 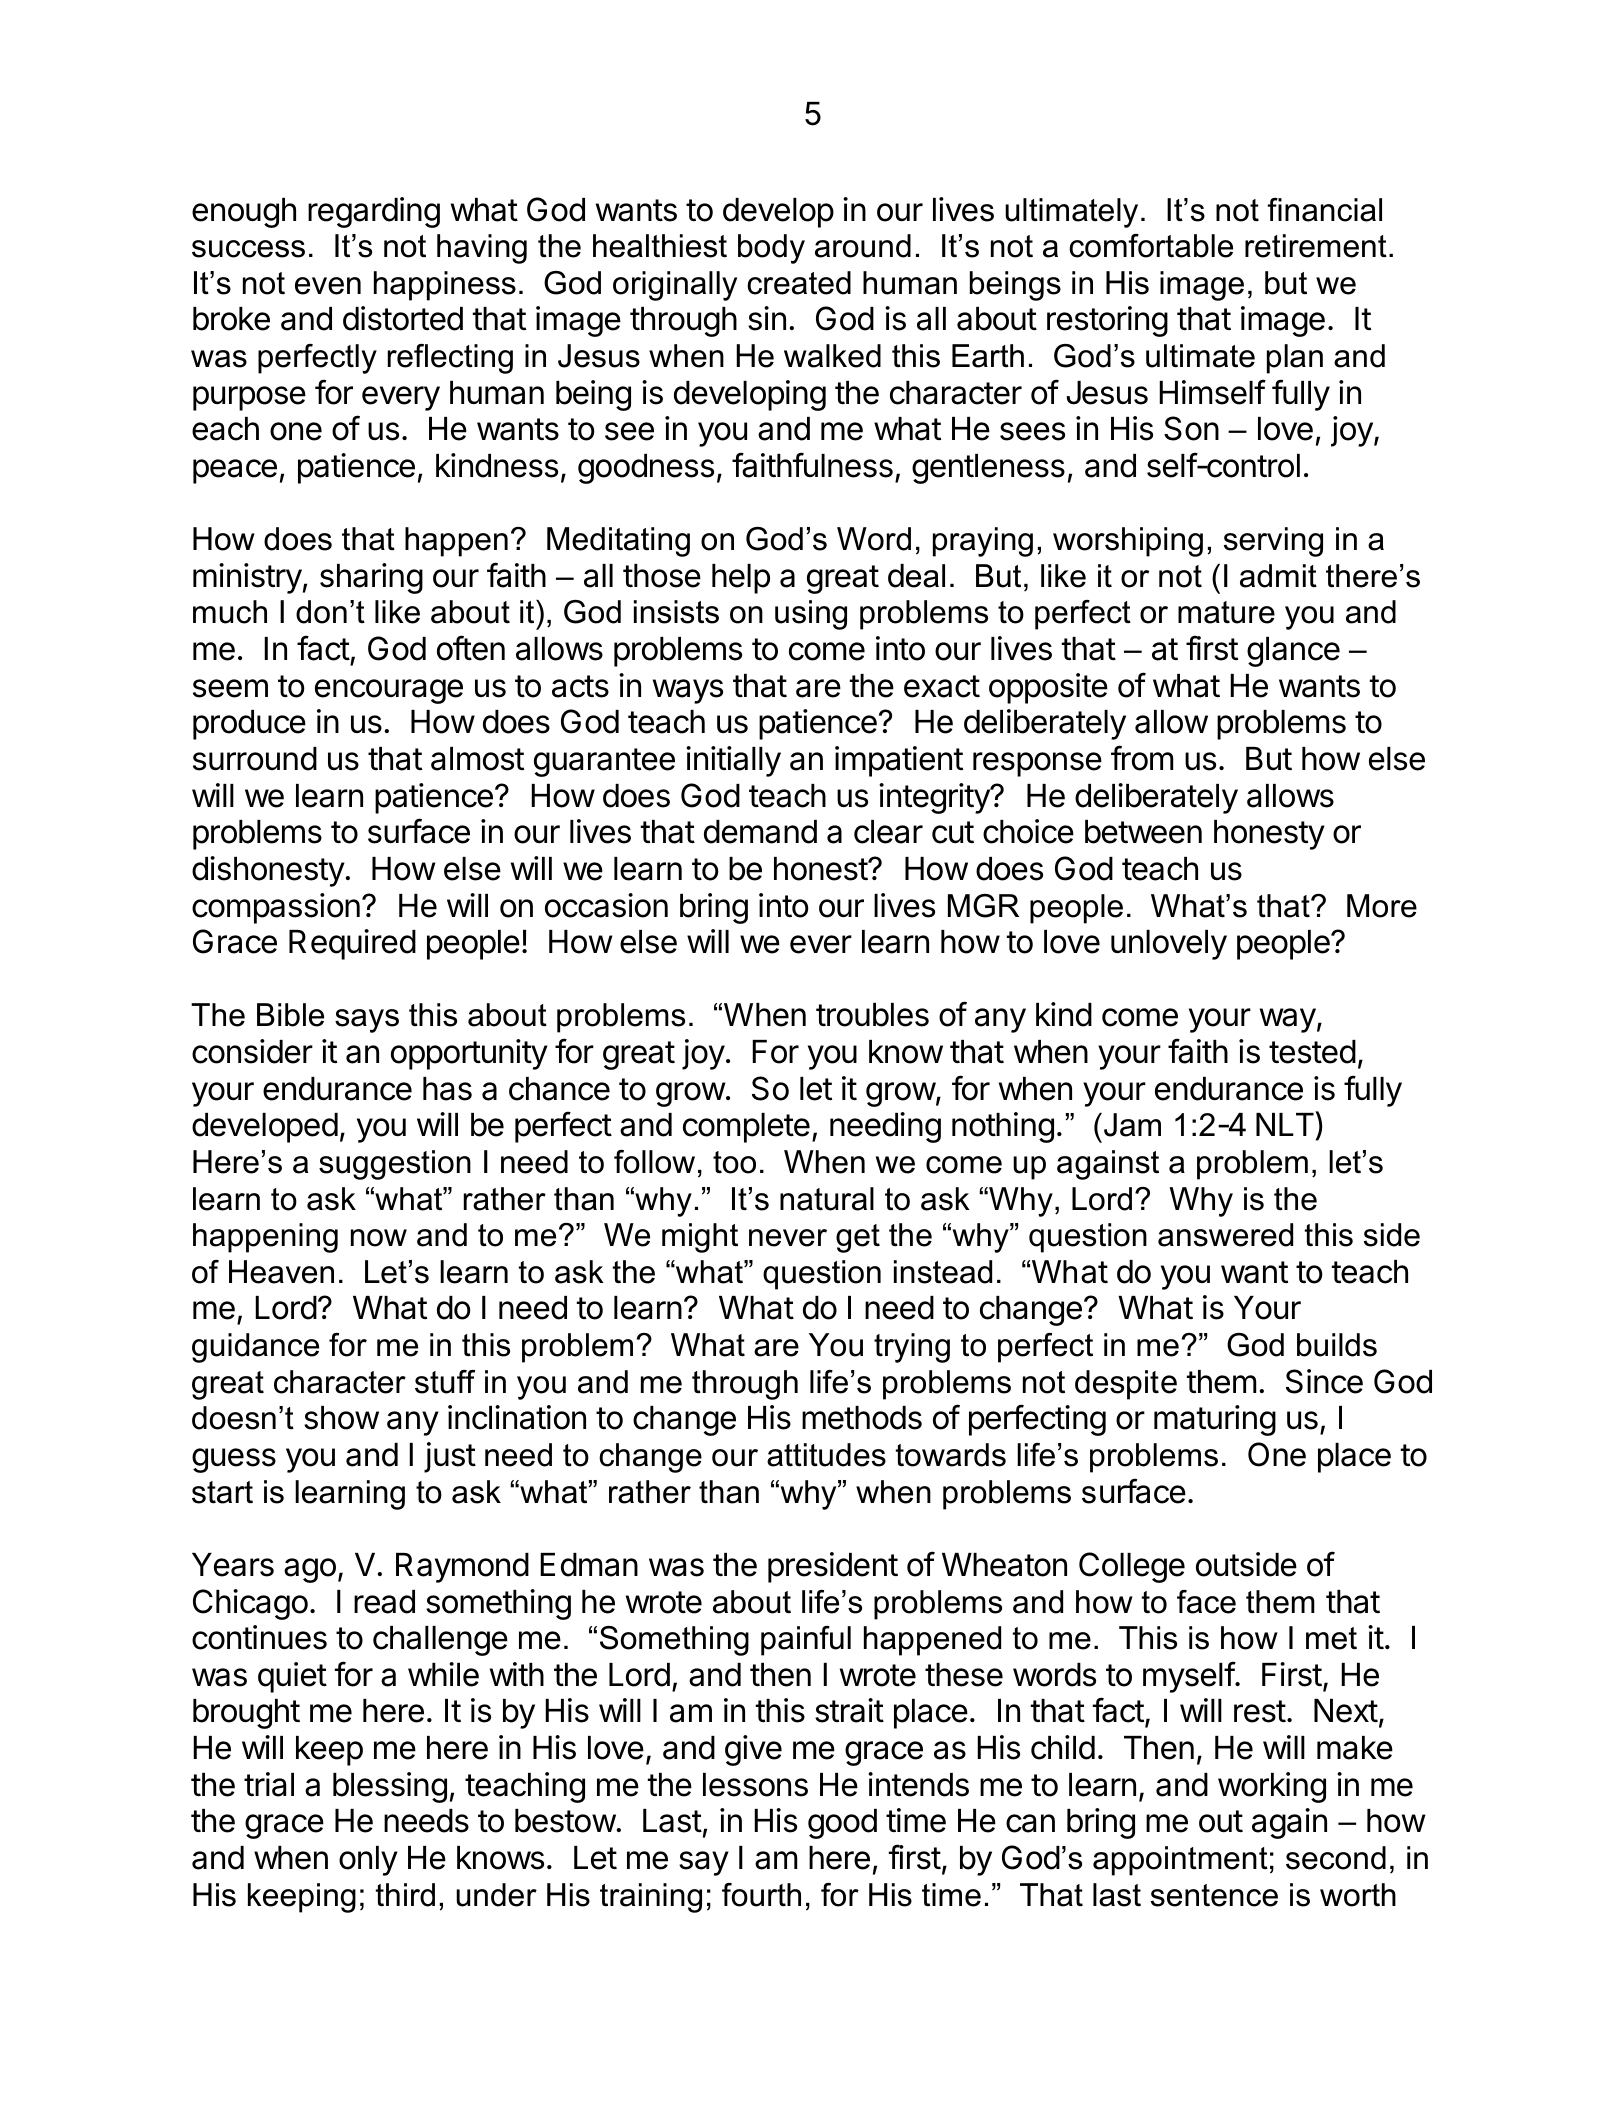 What do you see at coordinates (367, 1021) in the page?
I see `says` at bounding box center [367, 1021].
